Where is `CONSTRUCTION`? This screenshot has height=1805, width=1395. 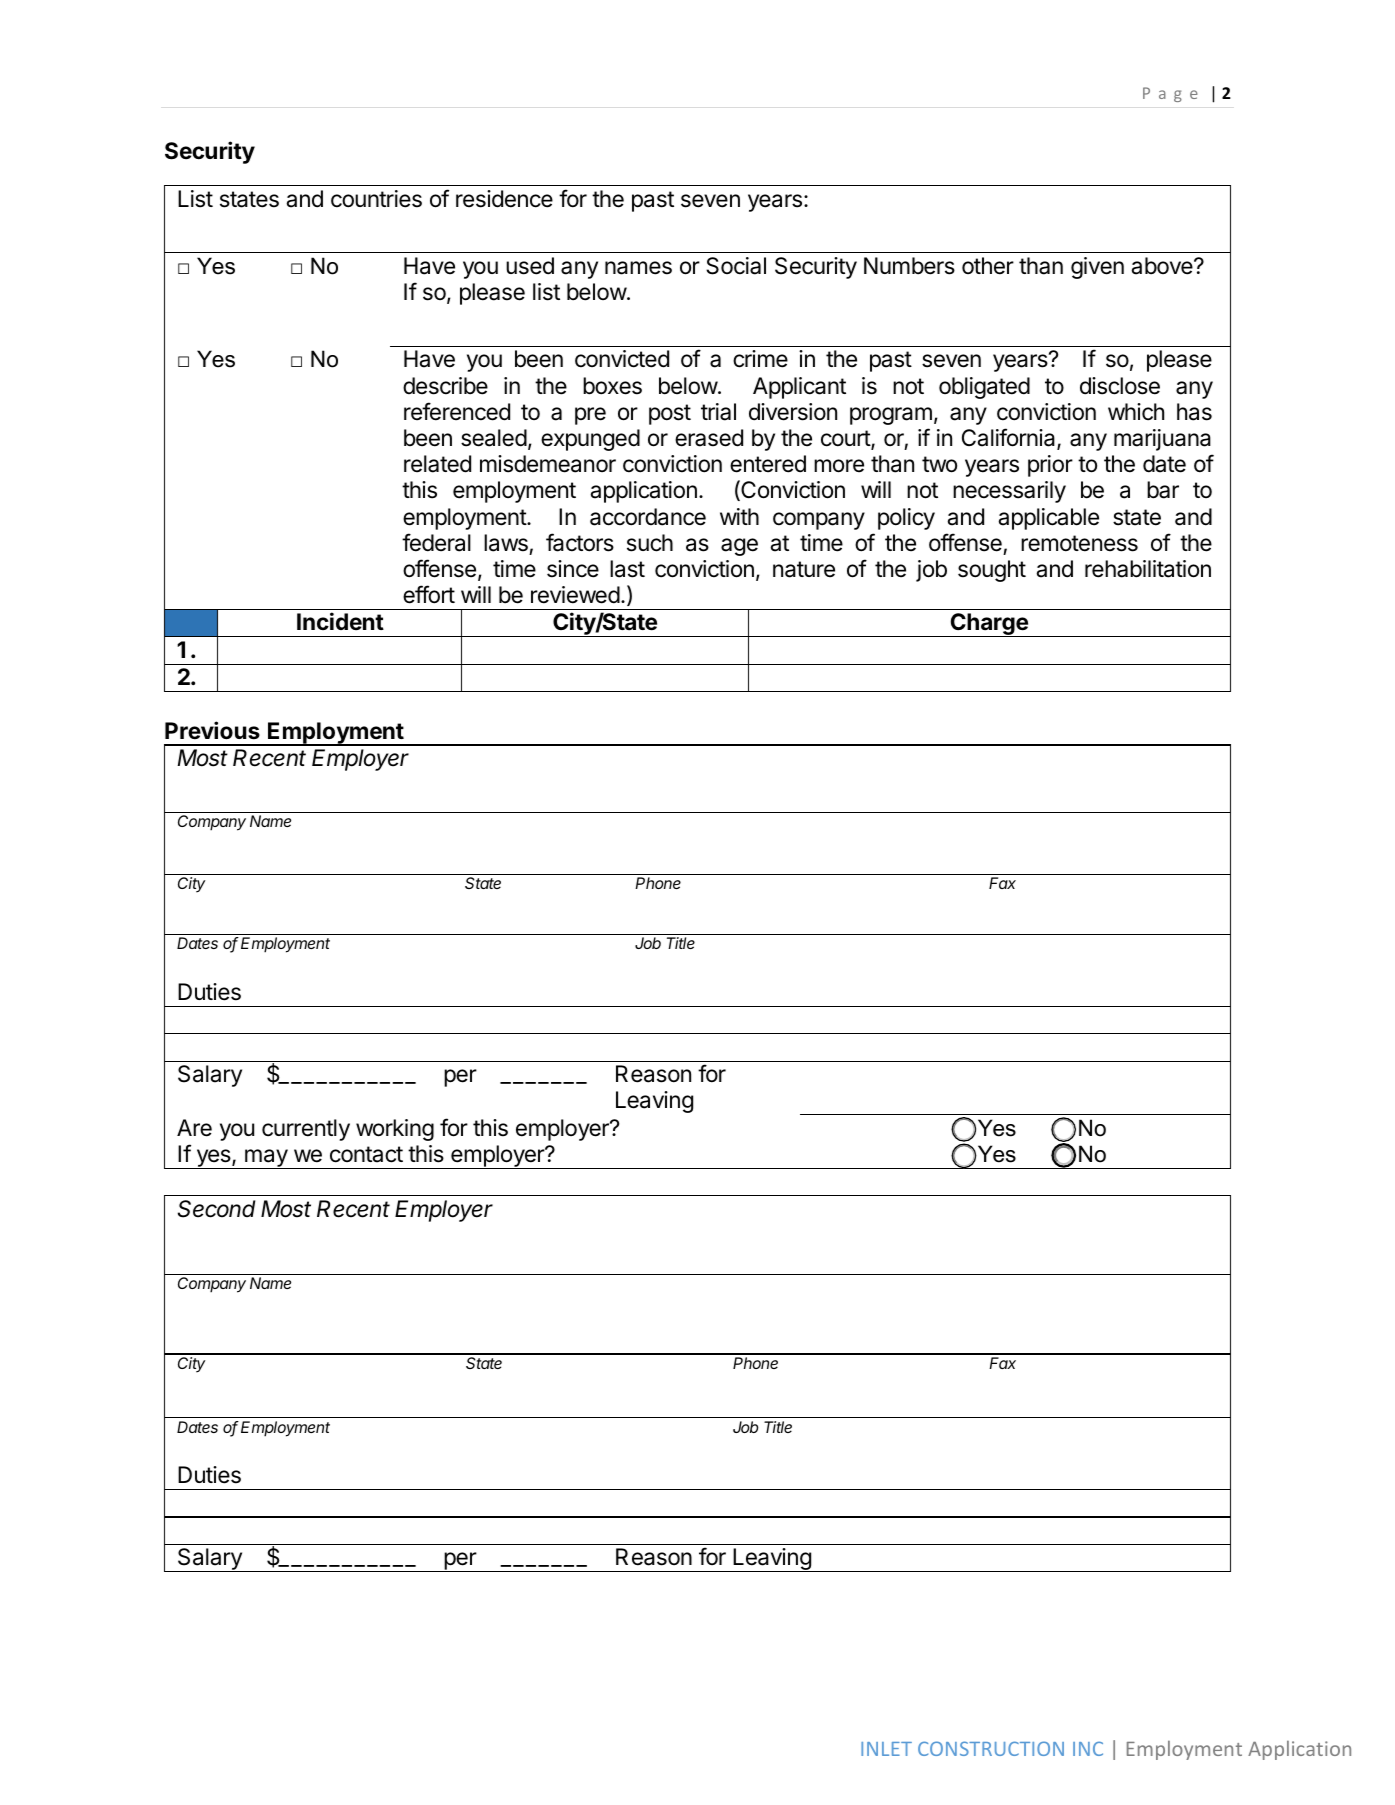 CONSTRUCTION is located at coordinates (991, 1748).
